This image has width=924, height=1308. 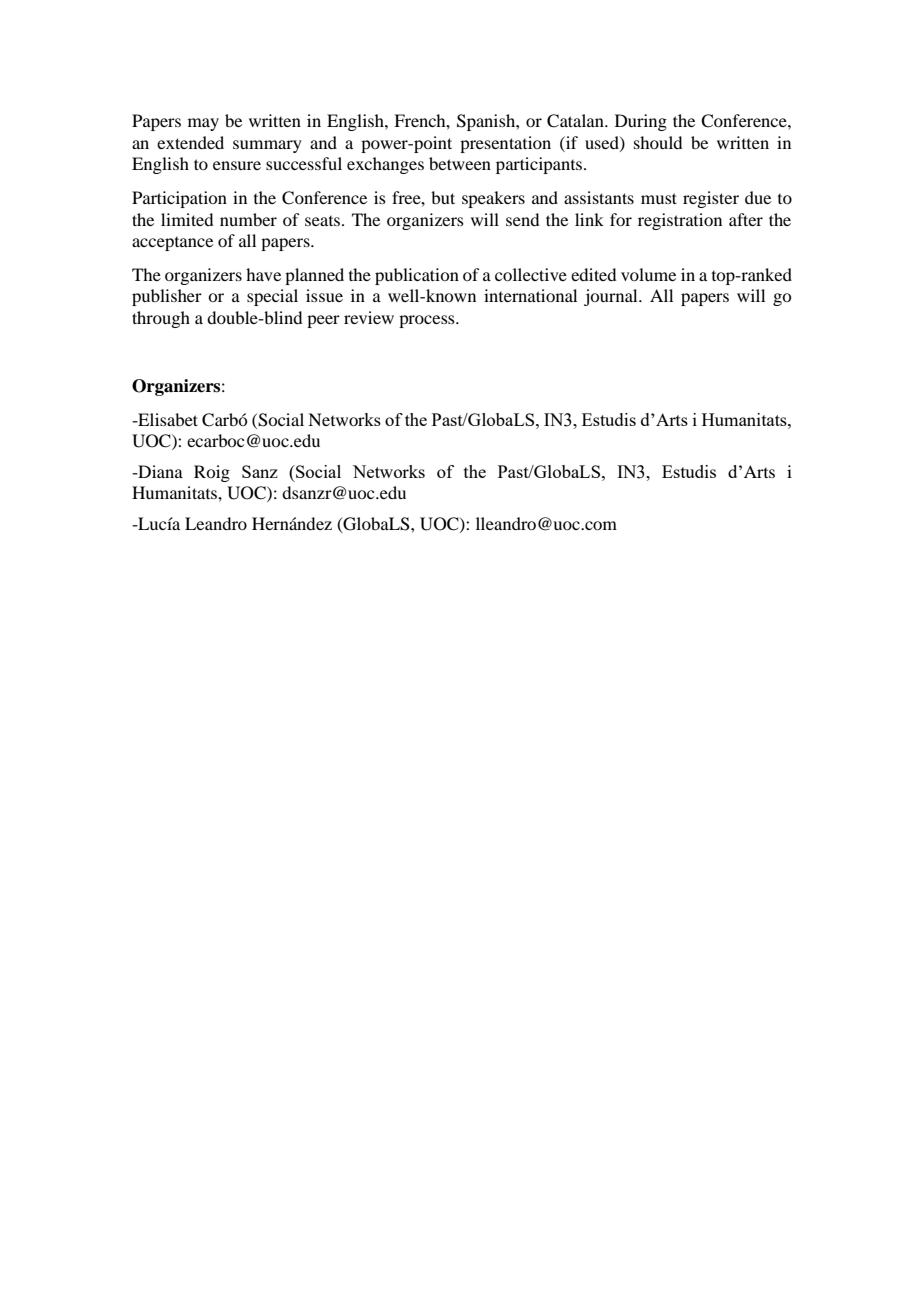 What do you see at coordinates (272, 297) in the image?
I see `special` at bounding box center [272, 297].
